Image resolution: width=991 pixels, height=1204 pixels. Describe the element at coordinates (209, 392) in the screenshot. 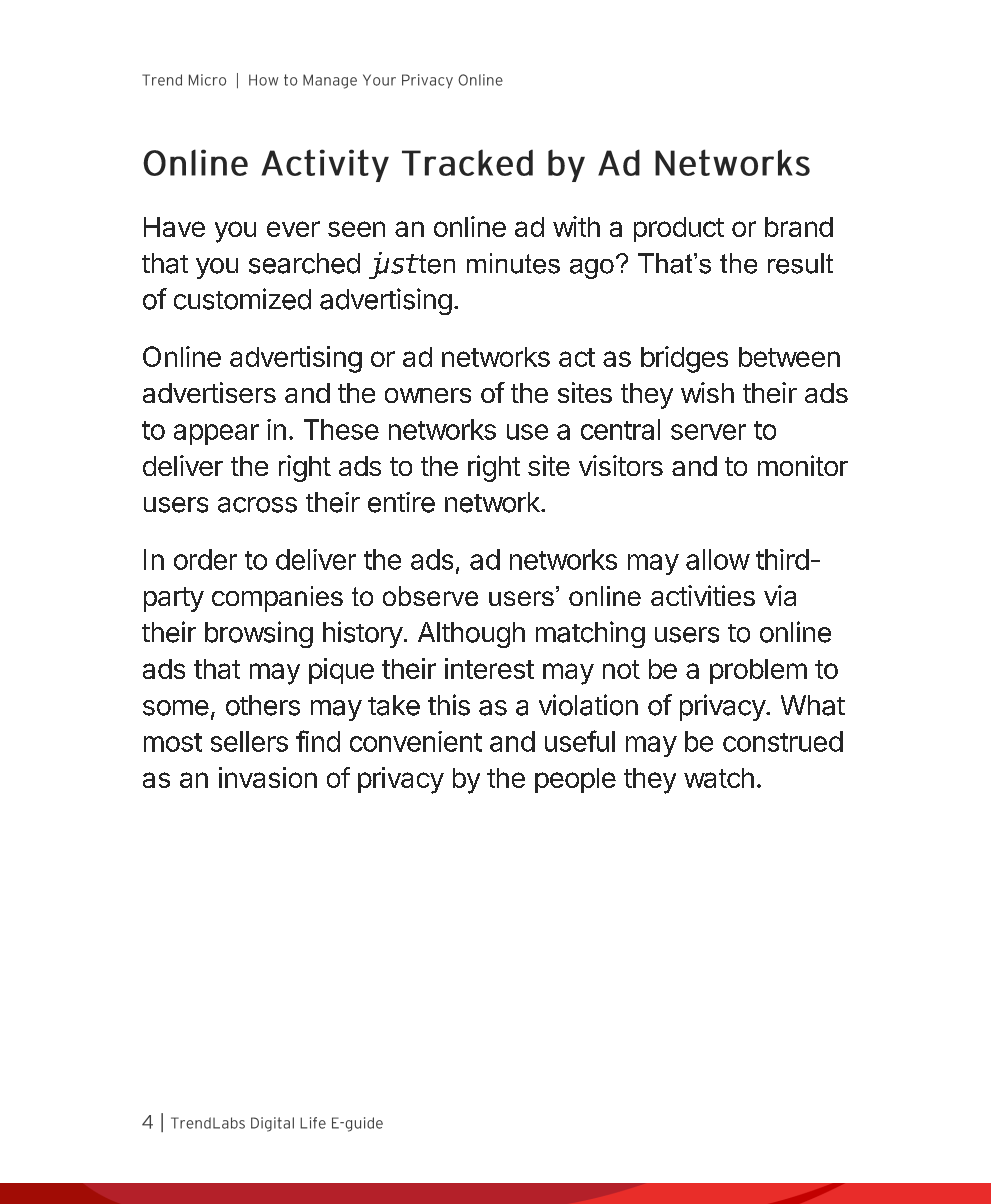

I see `advertisers` at that location.
